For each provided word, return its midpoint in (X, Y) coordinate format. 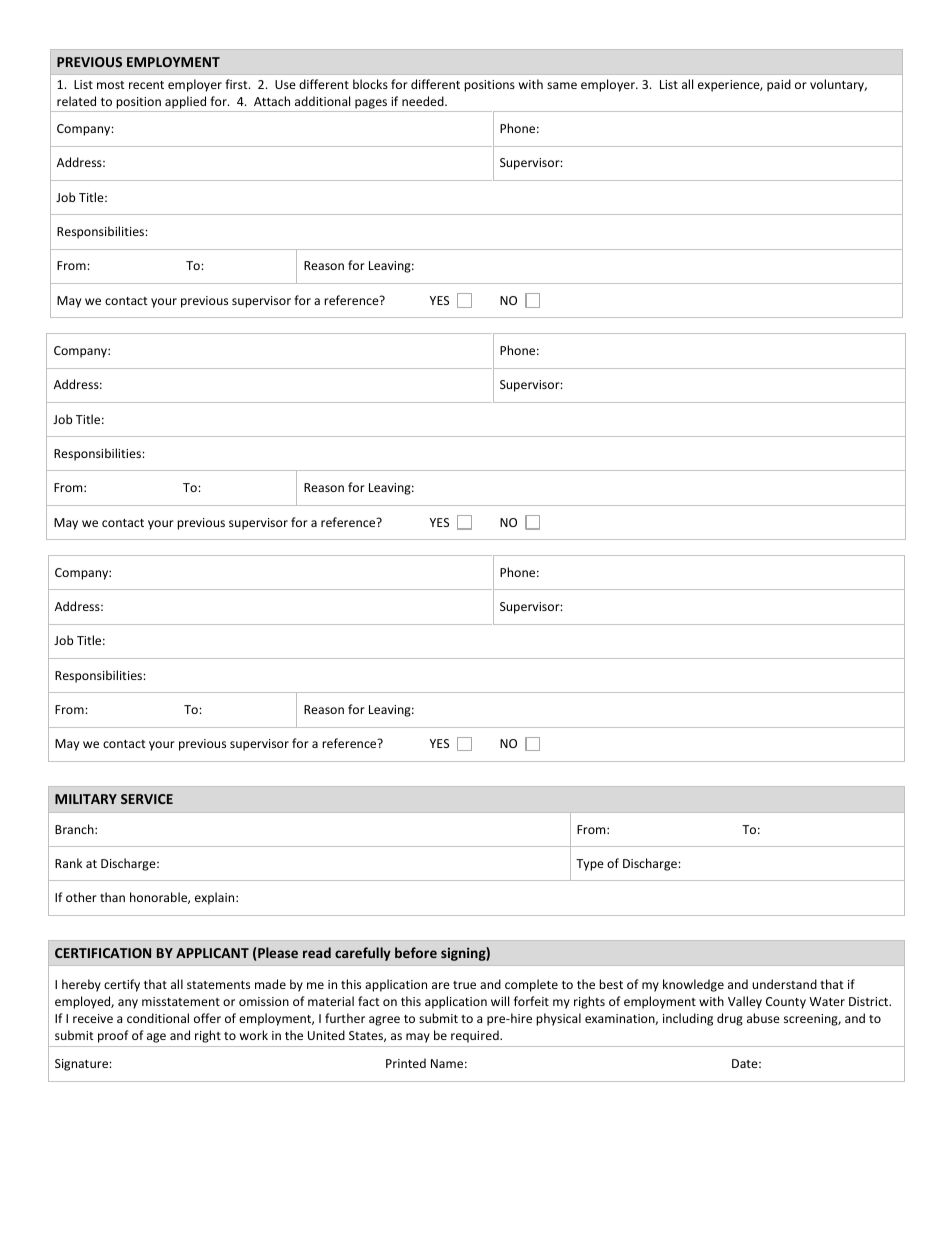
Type (590, 865)
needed (424, 101)
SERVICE (147, 799)
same (562, 85)
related (76, 101)
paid (779, 85)
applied (185, 102)
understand (784, 984)
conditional (158, 1018)
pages (371, 104)
